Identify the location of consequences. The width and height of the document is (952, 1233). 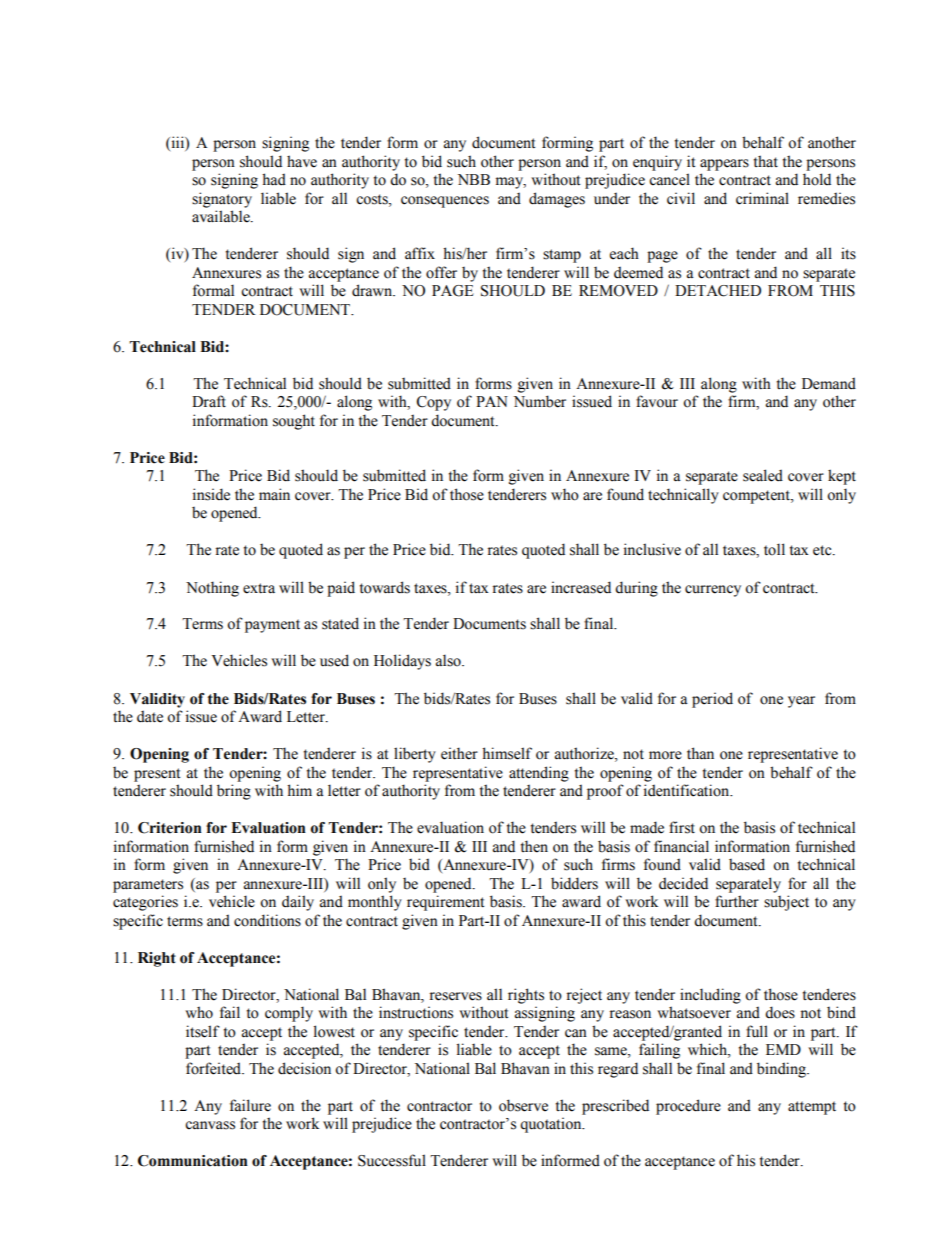
(445, 202).
